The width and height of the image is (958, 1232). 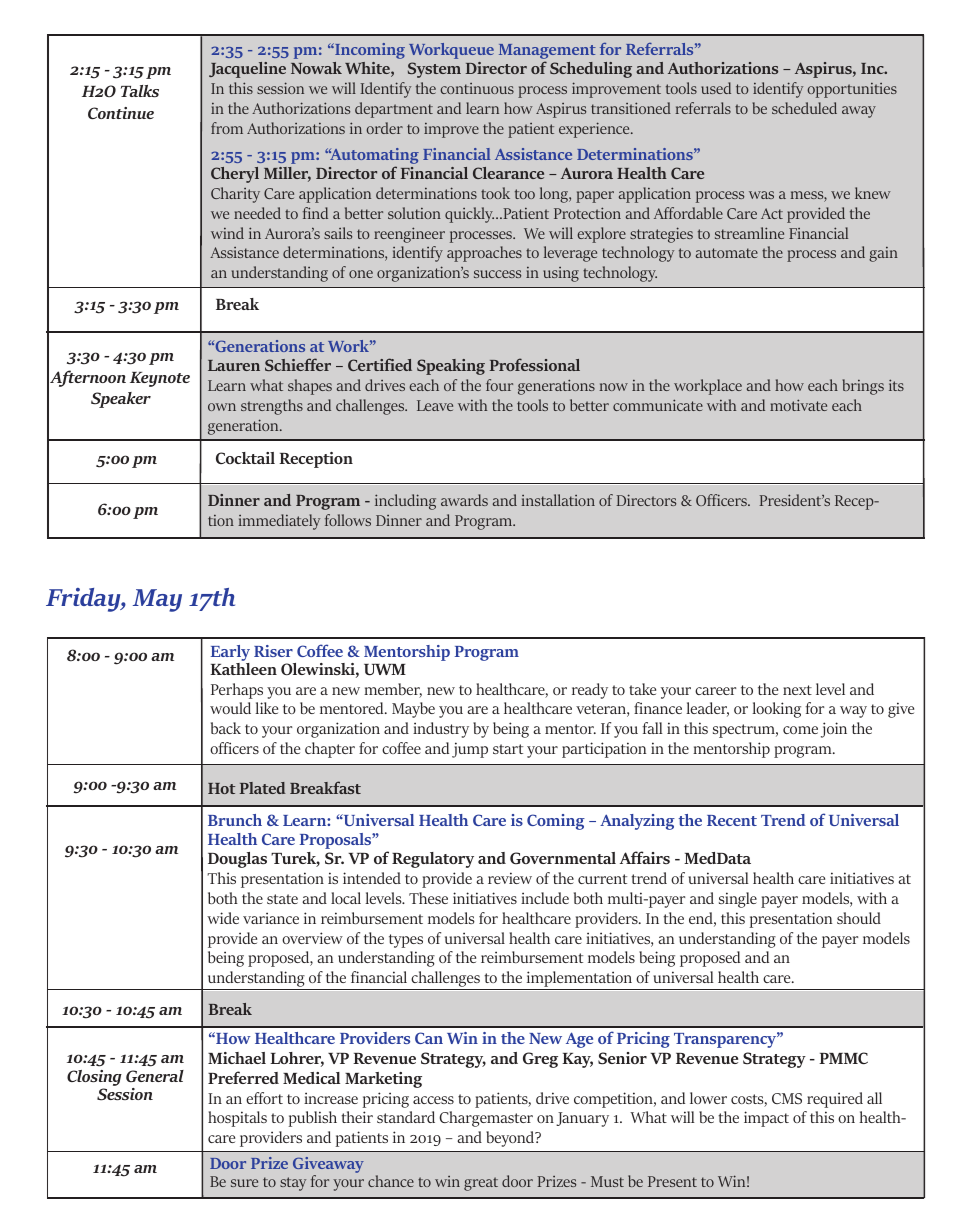 I want to click on Recent, so click(x=732, y=820).
